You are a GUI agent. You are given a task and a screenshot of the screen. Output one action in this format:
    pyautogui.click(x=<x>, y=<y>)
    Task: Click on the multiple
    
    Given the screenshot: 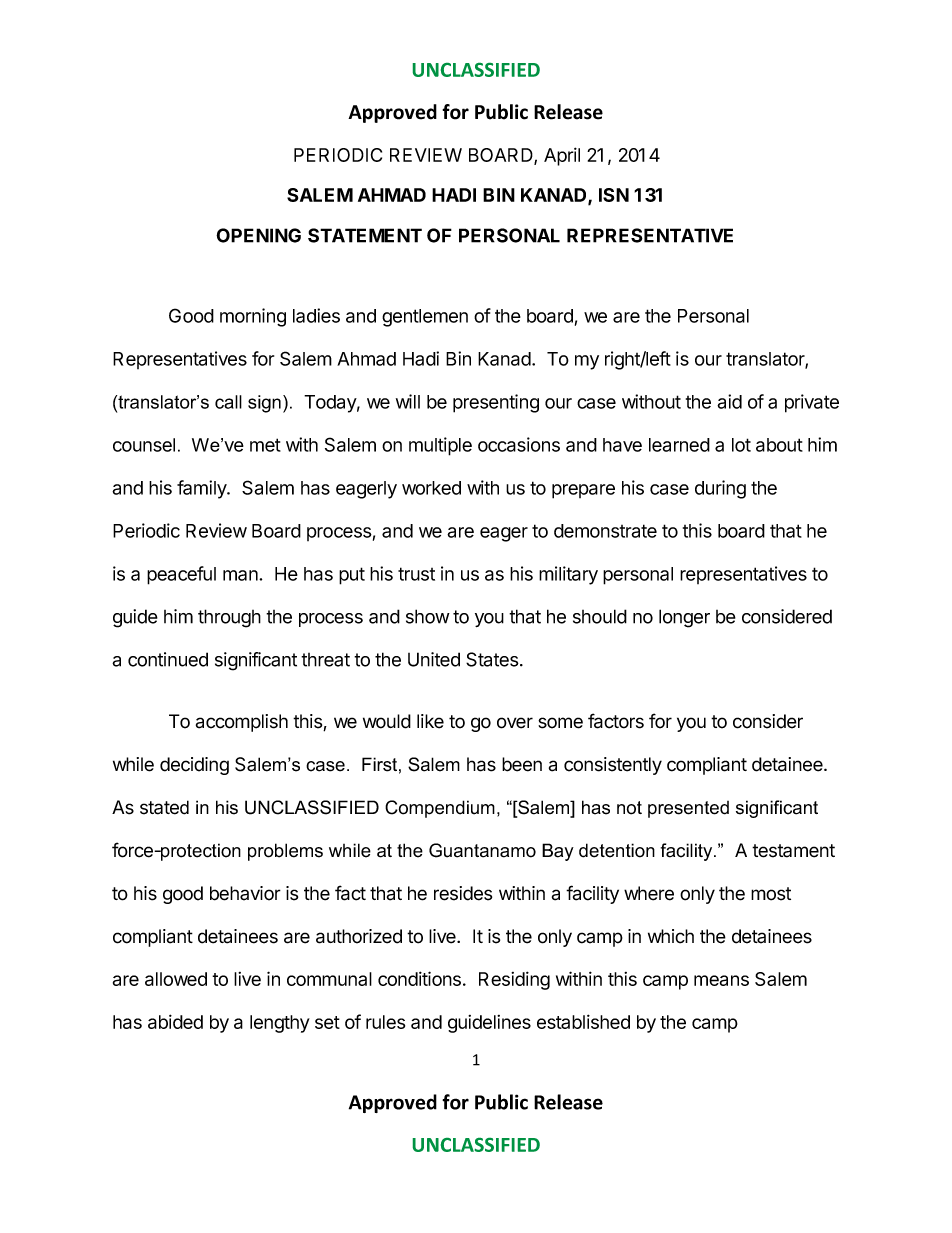 What is the action you would take?
    pyautogui.click(x=440, y=446)
